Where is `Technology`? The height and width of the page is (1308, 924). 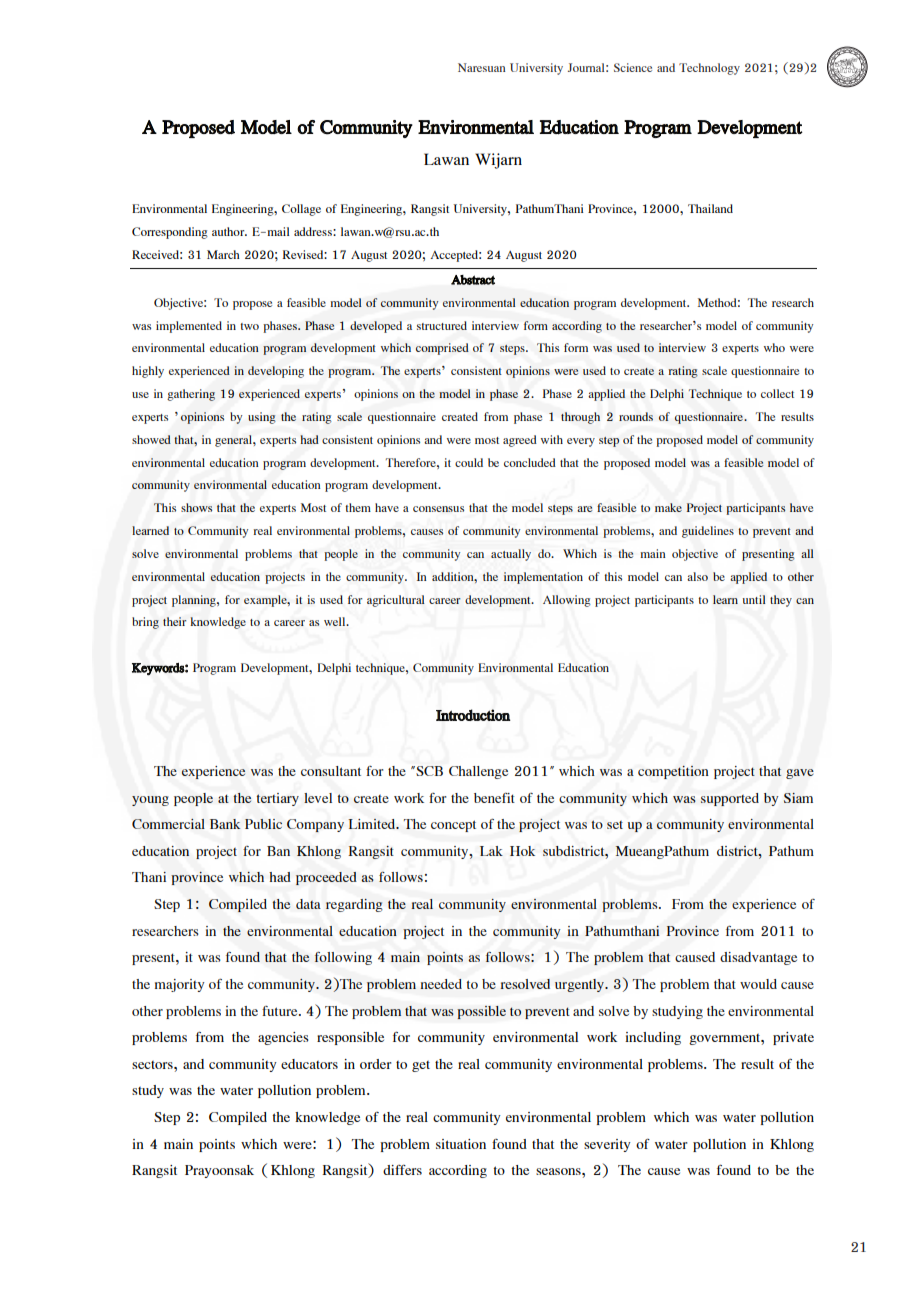
Technology is located at coordinates (709, 69).
